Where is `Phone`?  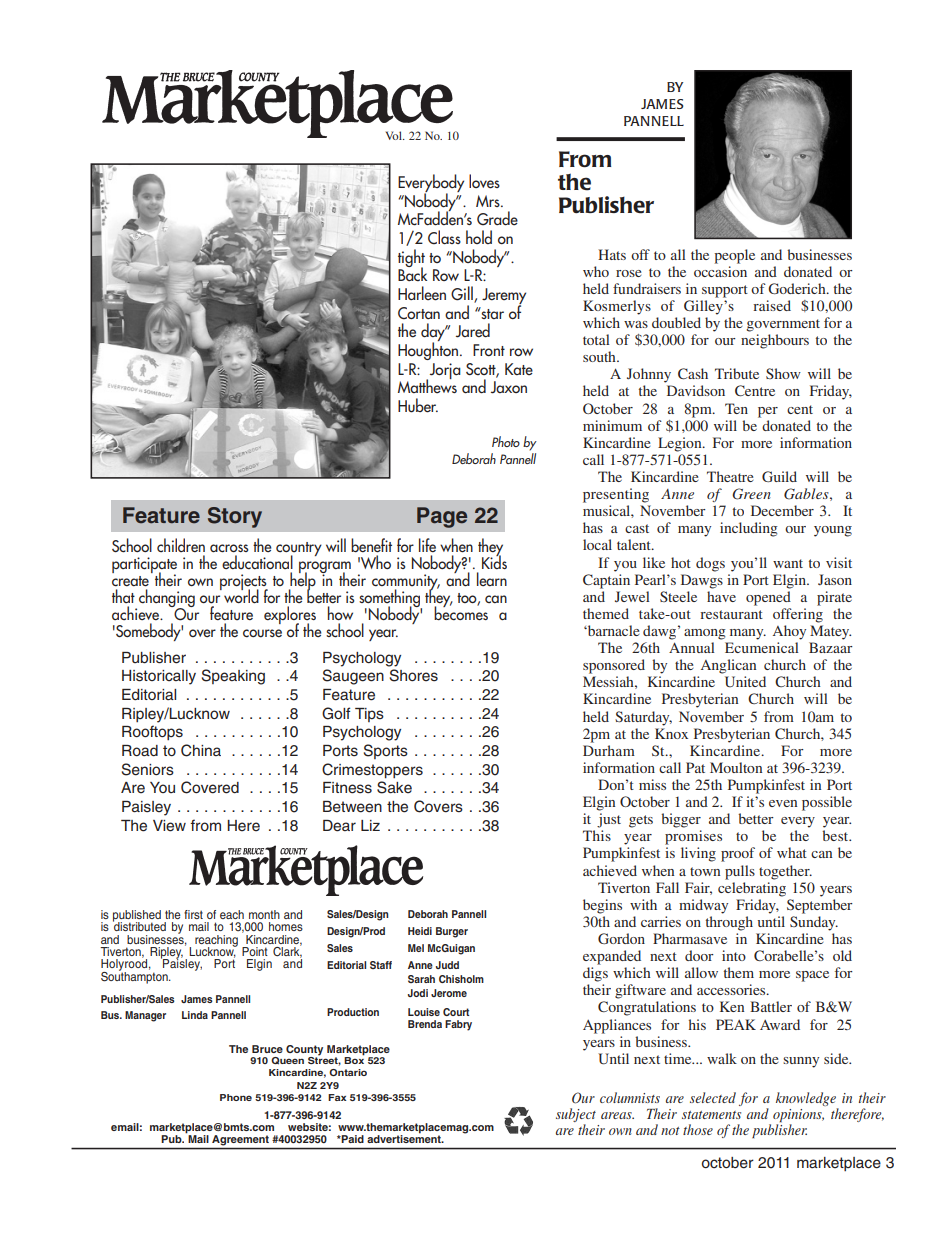 Phone is located at coordinates (236, 1097).
